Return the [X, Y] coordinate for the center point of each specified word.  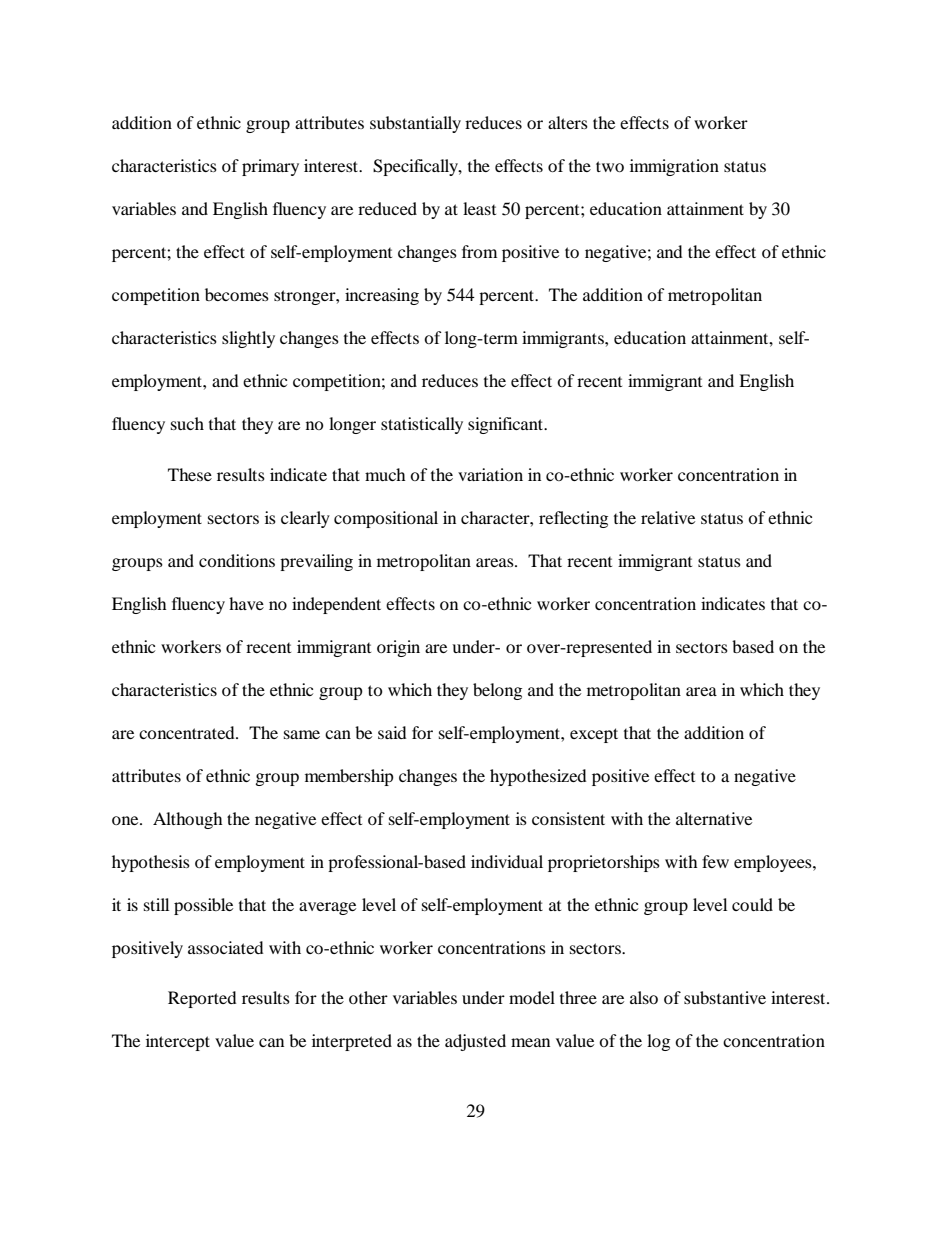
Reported [202, 999]
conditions [237, 560]
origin [398, 648]
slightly [248, 339]
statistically [422, 425]
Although [188, 820]
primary [270, 167]
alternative [714, 818]
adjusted [475, 1042]
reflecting [573, 519]
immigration [674, 167]
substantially [415, 124]
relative [668, 517]
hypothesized [538, 777]
